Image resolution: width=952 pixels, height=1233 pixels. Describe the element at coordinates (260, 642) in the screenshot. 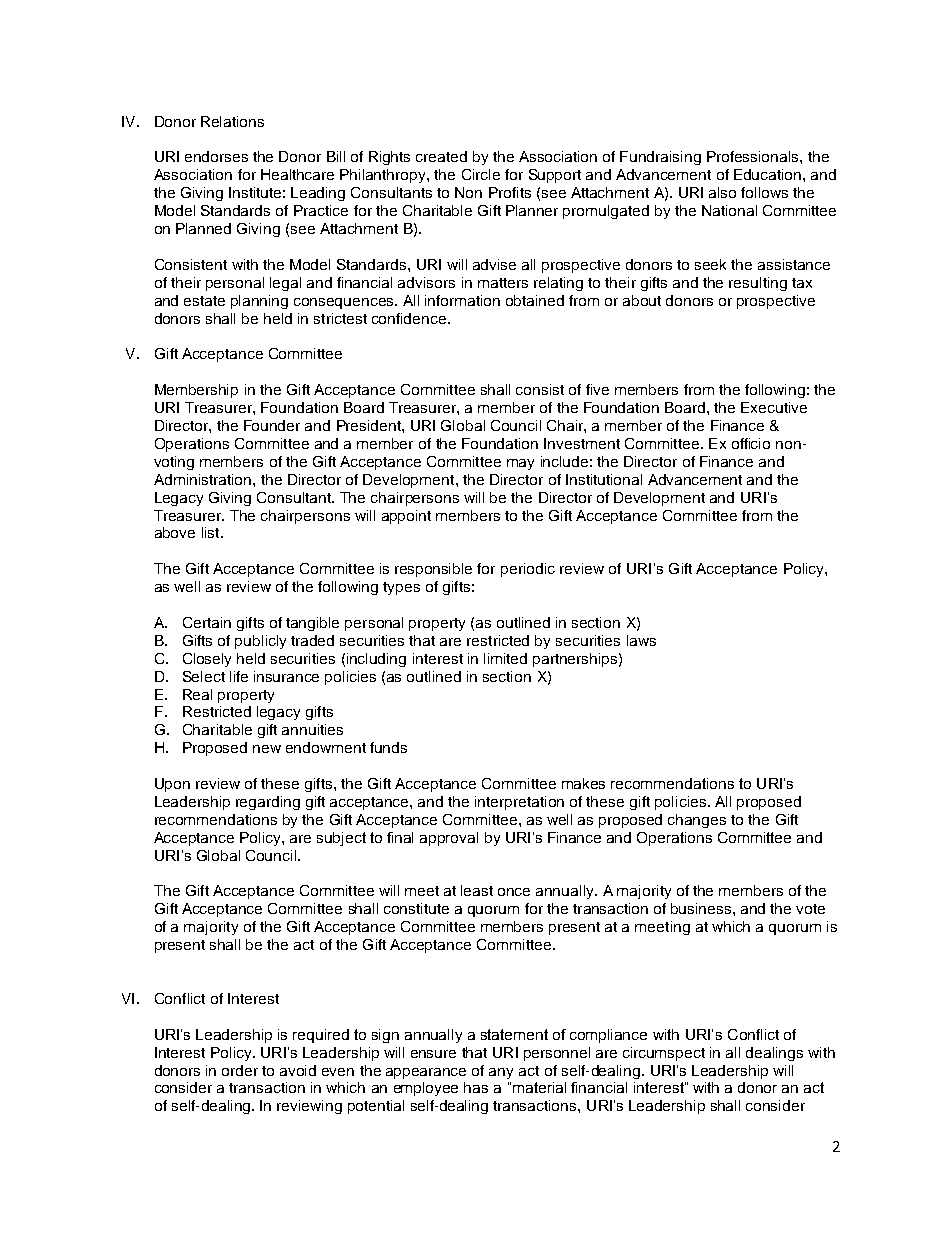

I see `publicly` at that location.
